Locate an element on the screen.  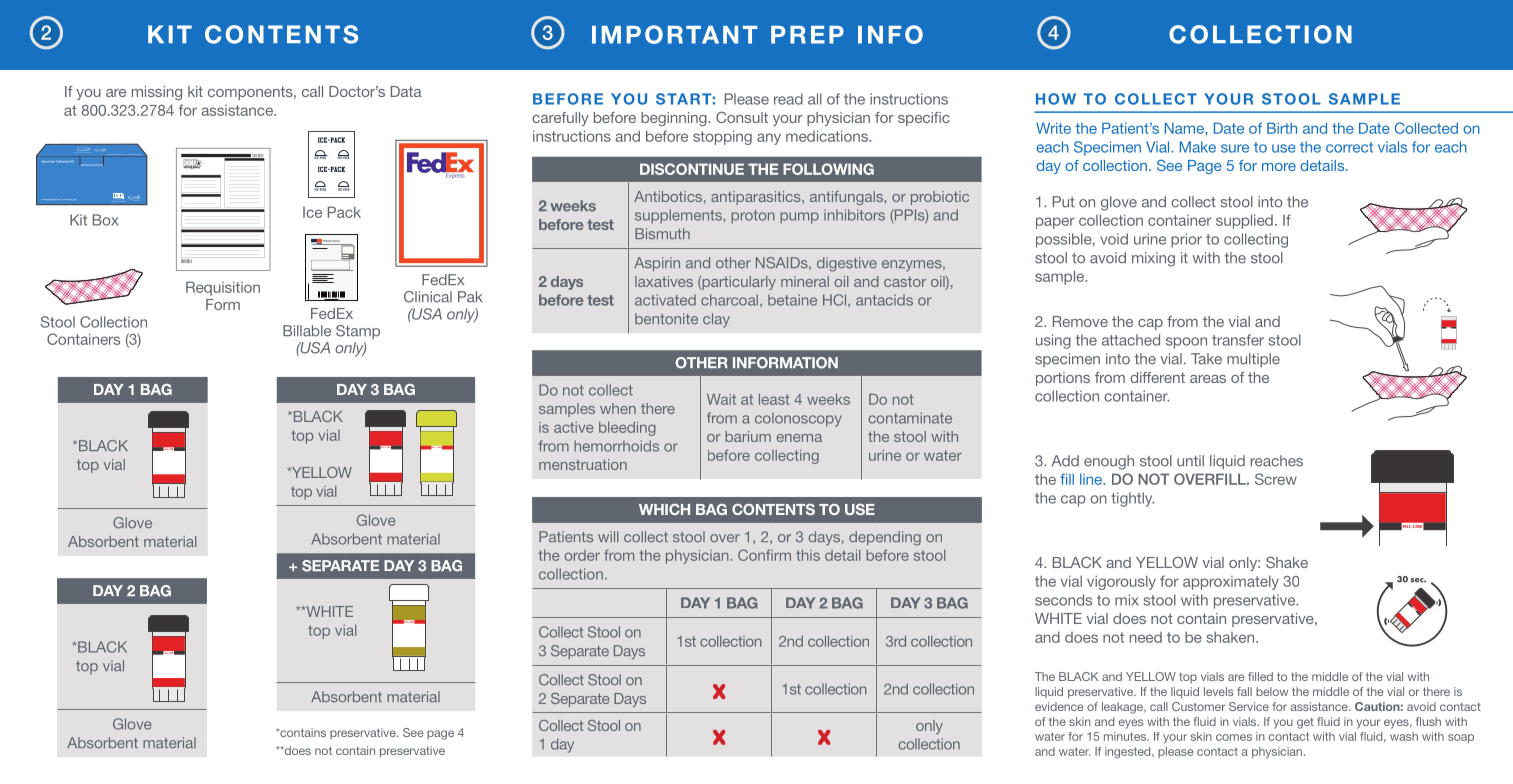
Consult is located at coordinates (742, 117).
